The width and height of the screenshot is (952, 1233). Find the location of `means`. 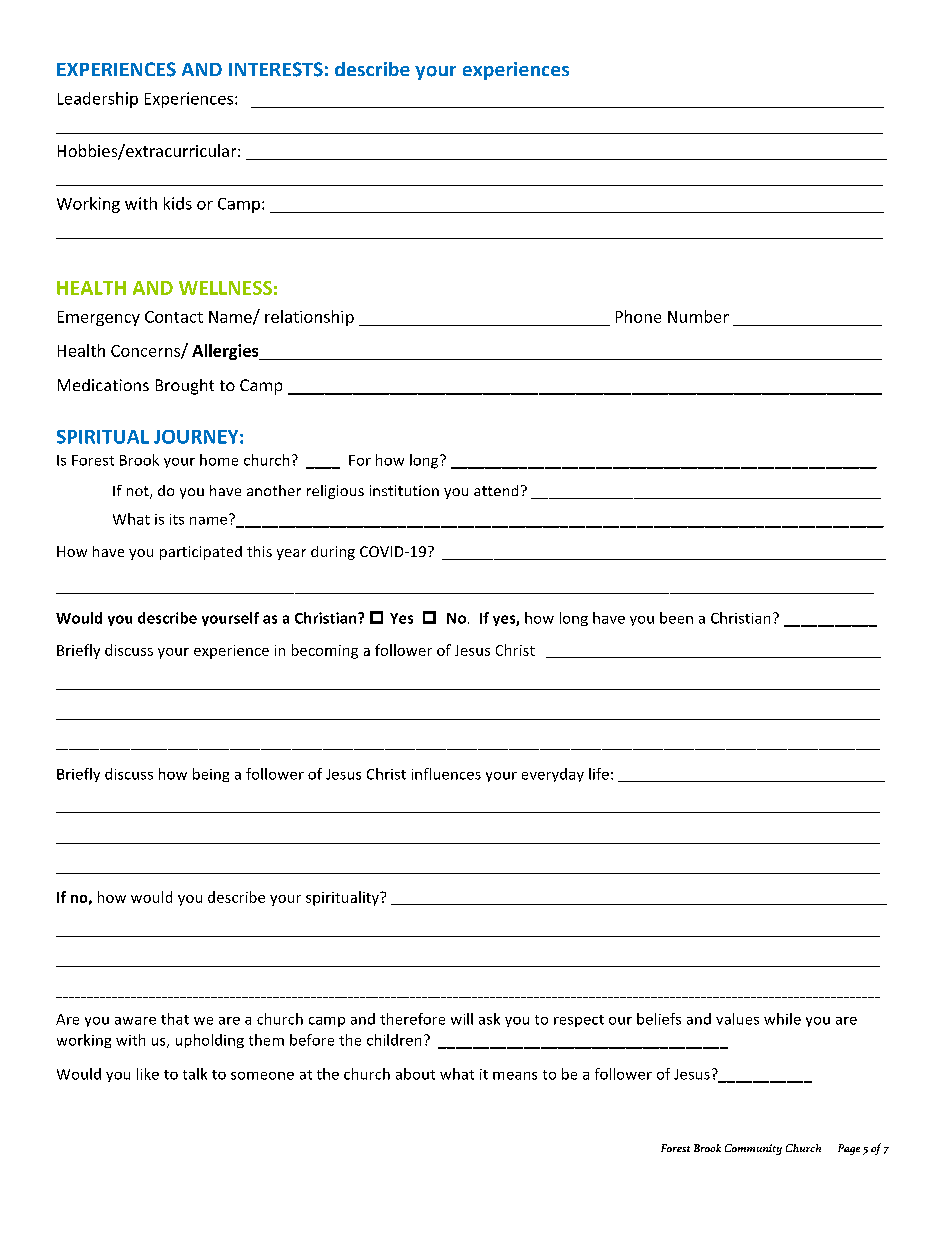

means is located at coordinates (515, 1076).
